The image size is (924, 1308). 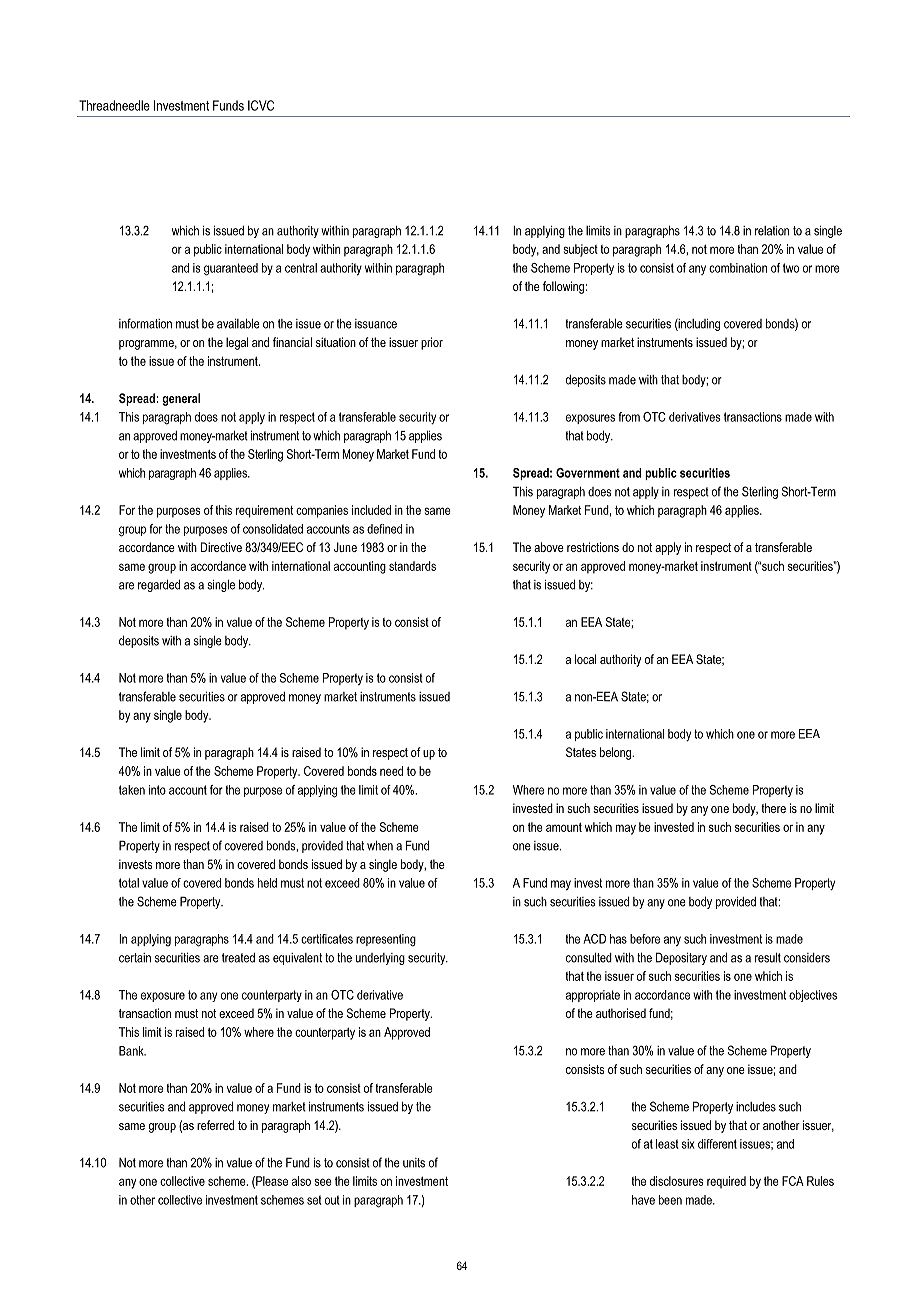 What do you see at coordinates (231, 269) in the screenshot?
I see `guaranteed` at bounding box center [231, 269].
